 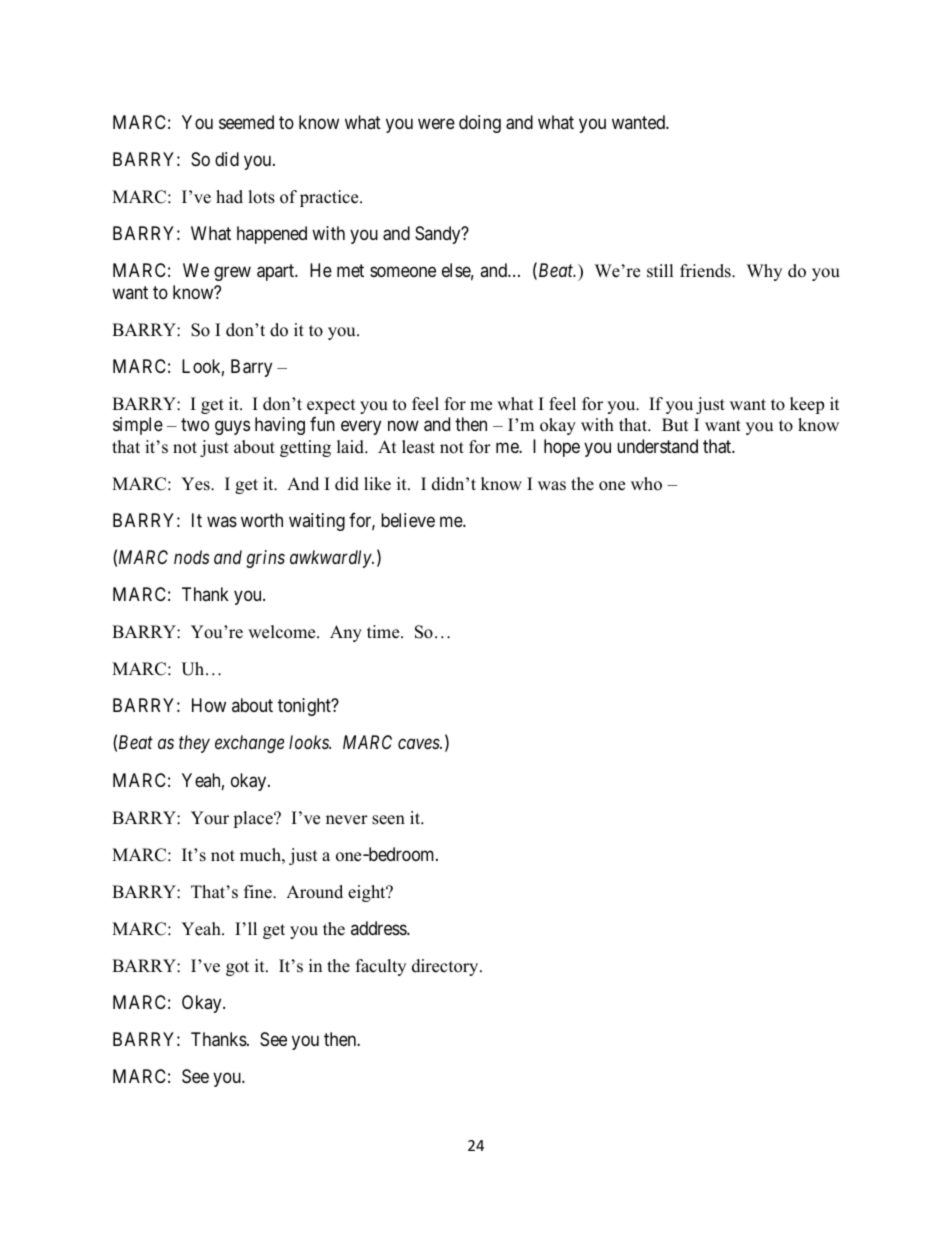 I want to click on caves, so click(x=419, y=744).
